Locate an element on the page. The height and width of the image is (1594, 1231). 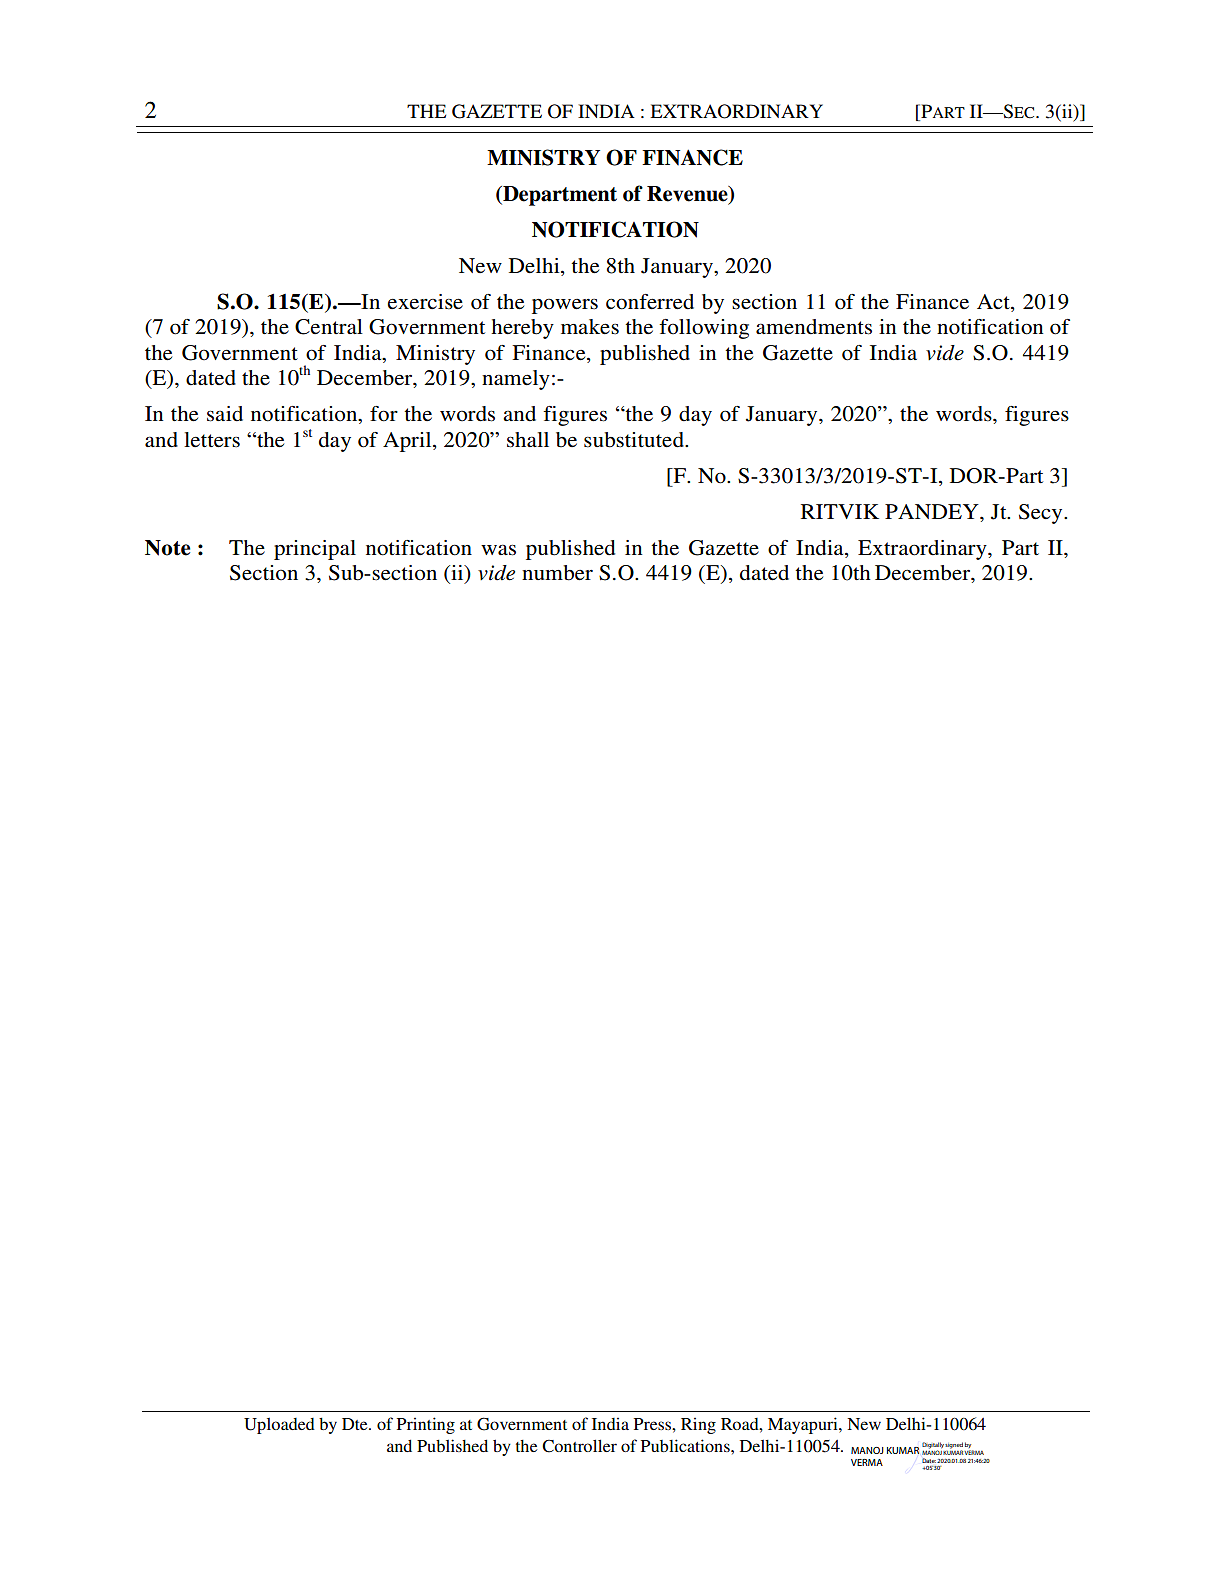
principal is located at coordinates (315, 550).
